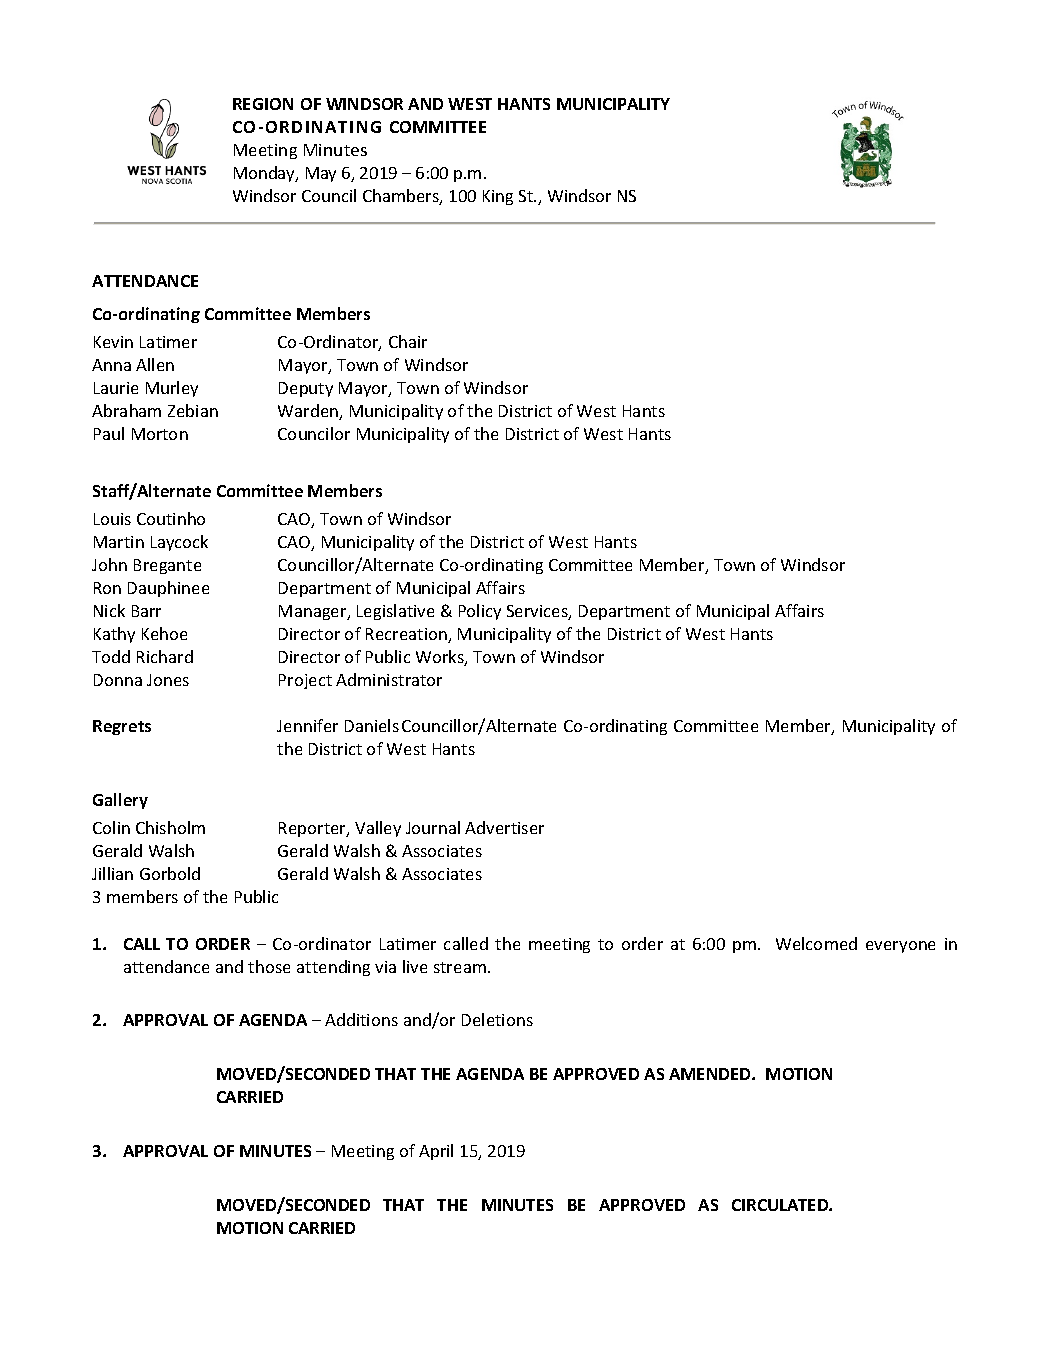 This document has width=1050, height=1358. What do you see at coordinates (504, 827) in the document?
I see `Advertiser` at bounding box center [504, 827].
